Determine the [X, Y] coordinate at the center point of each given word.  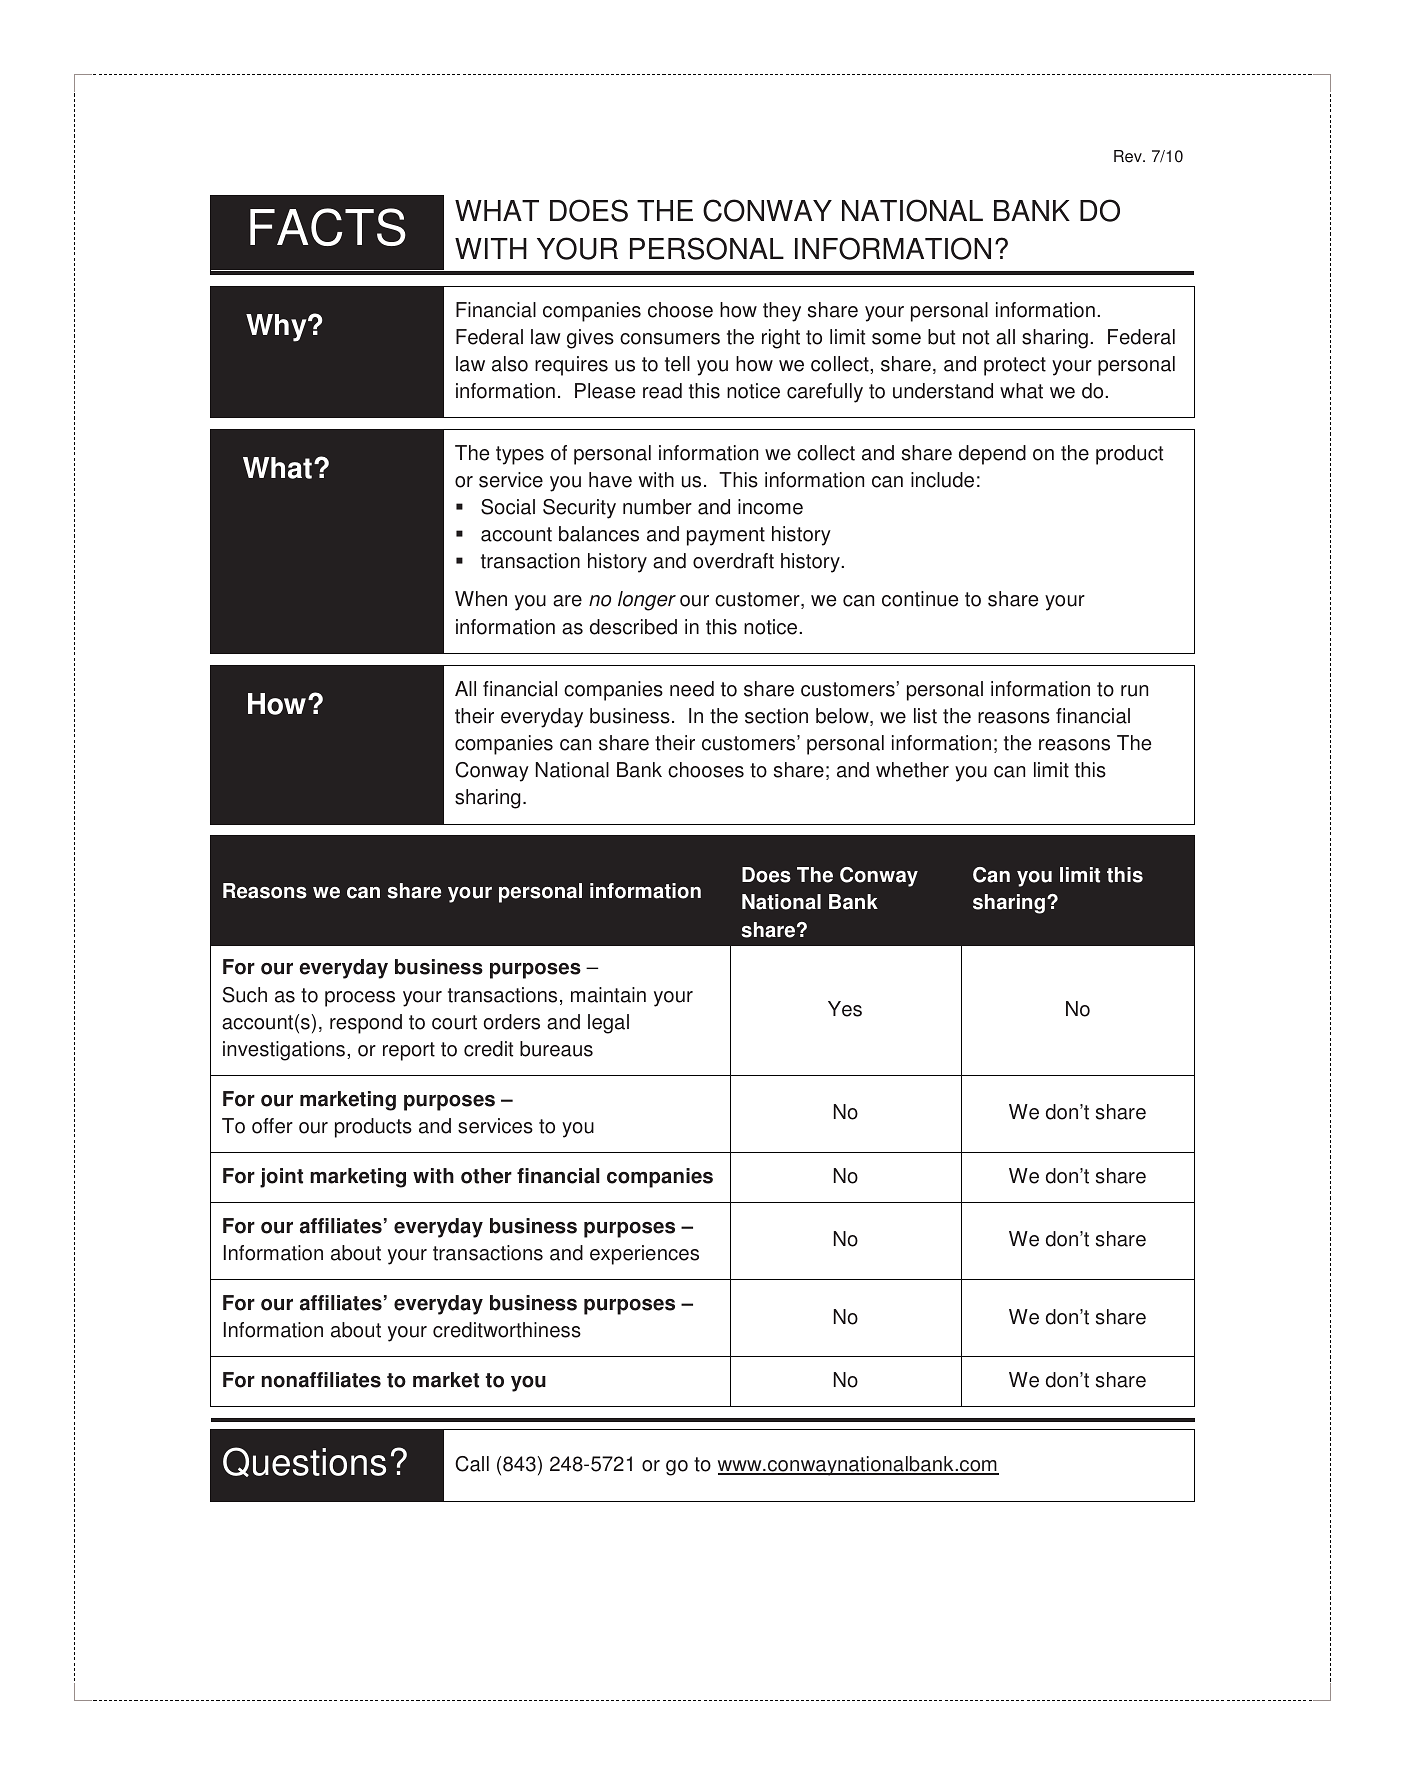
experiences [644, 1255]
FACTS [328, 227]
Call [472, 1464]
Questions [304, 1462]
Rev [1129, 156]
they [782, 312]
